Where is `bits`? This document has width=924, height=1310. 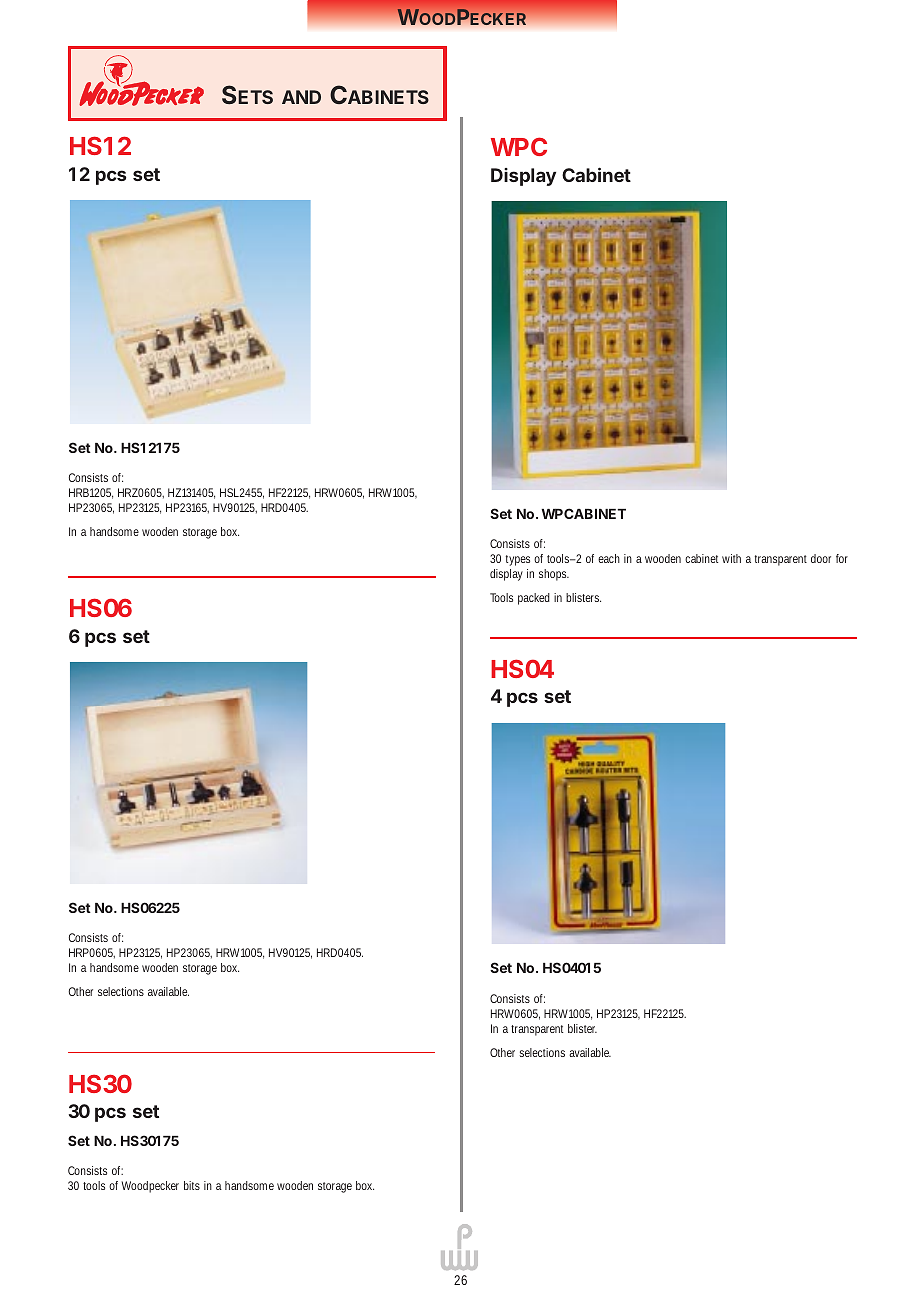
bits is located at coordinates (192, 1185).
